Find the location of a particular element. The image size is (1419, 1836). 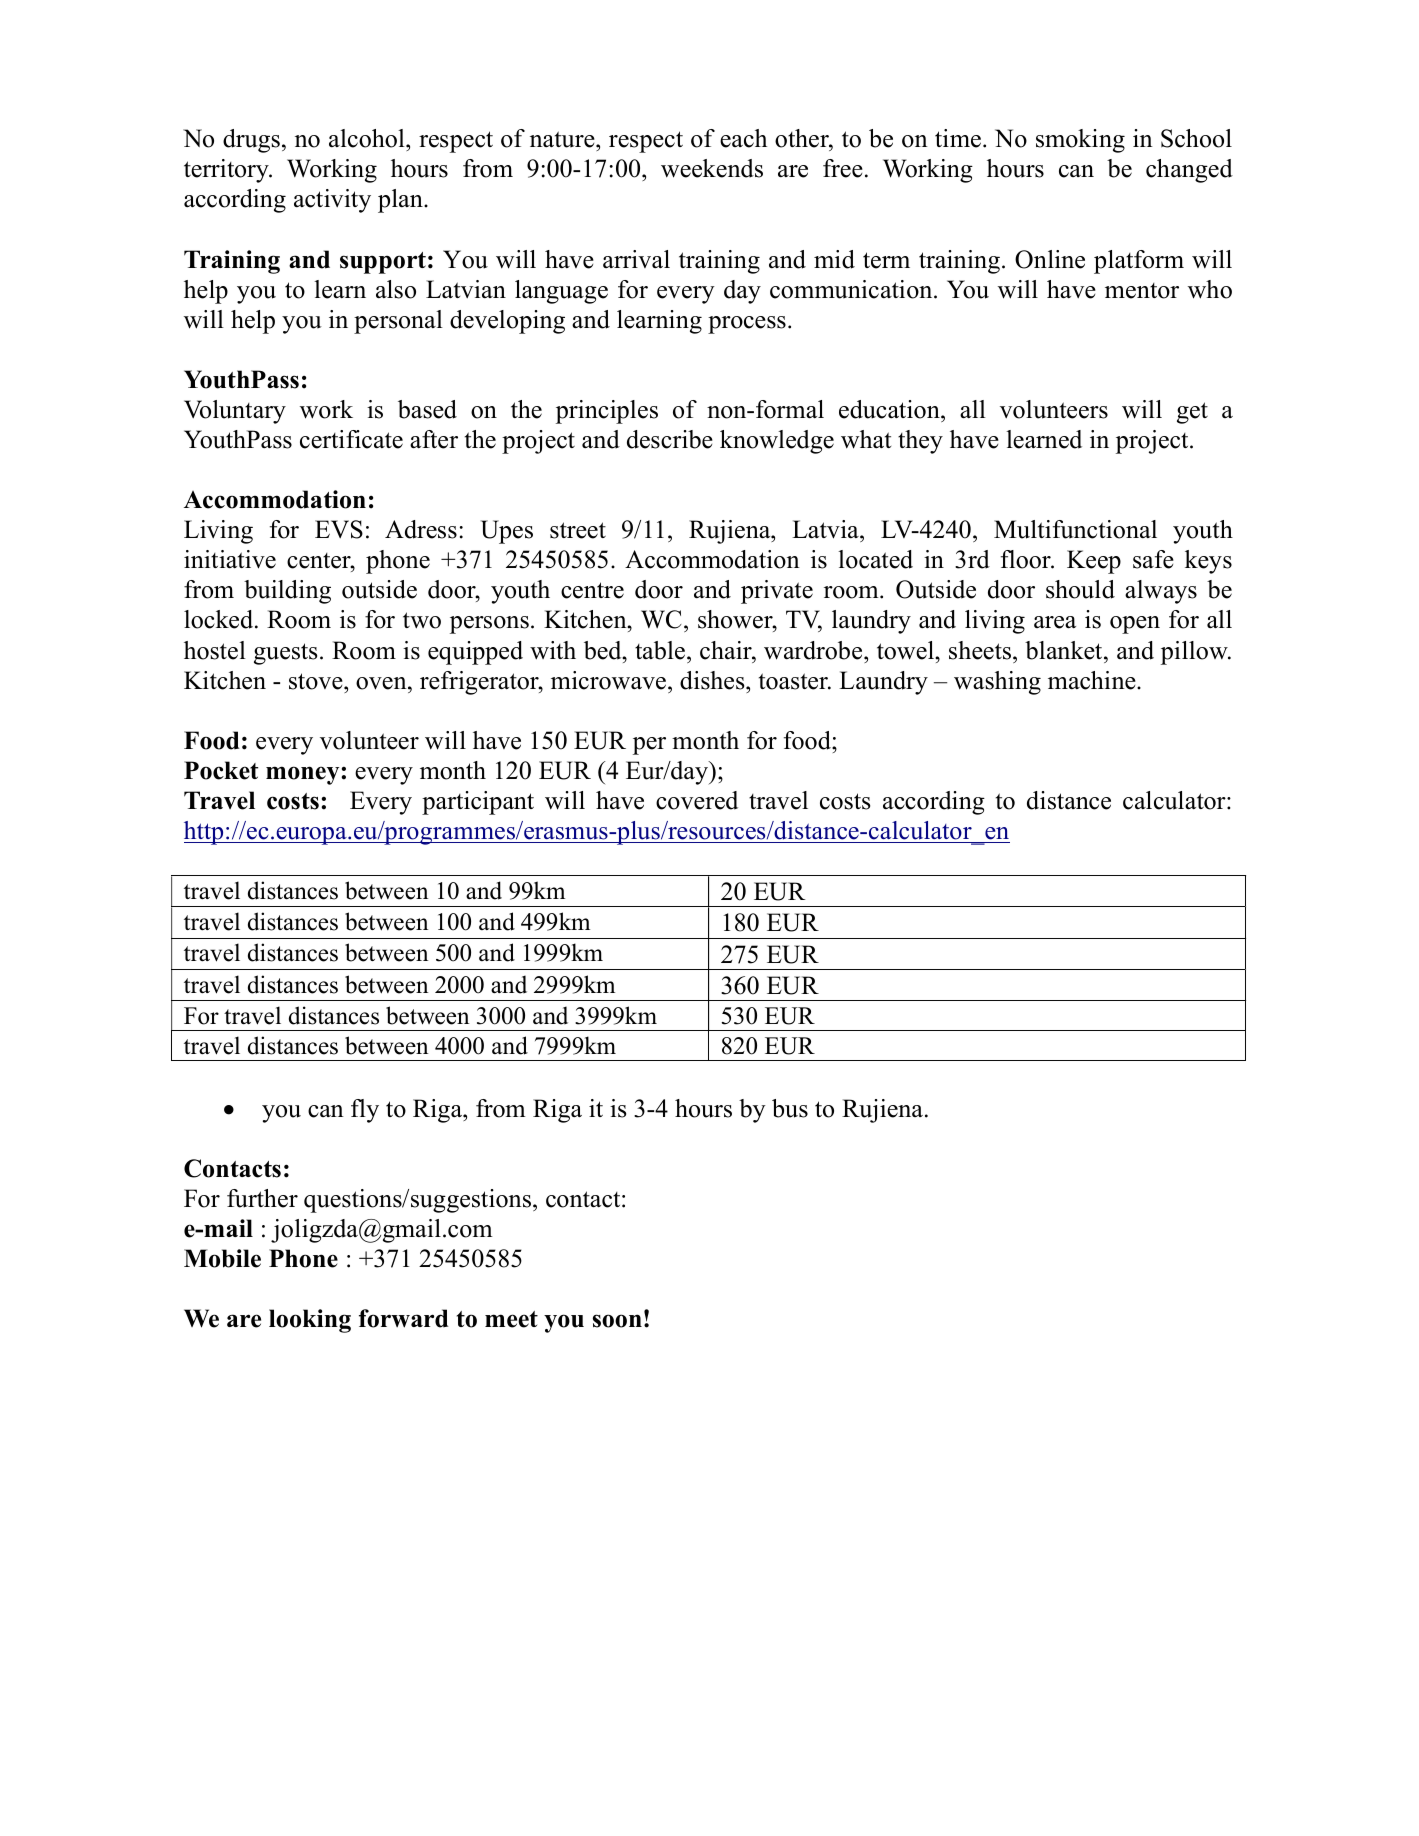

weekends is located at coordinates (712, 168).
